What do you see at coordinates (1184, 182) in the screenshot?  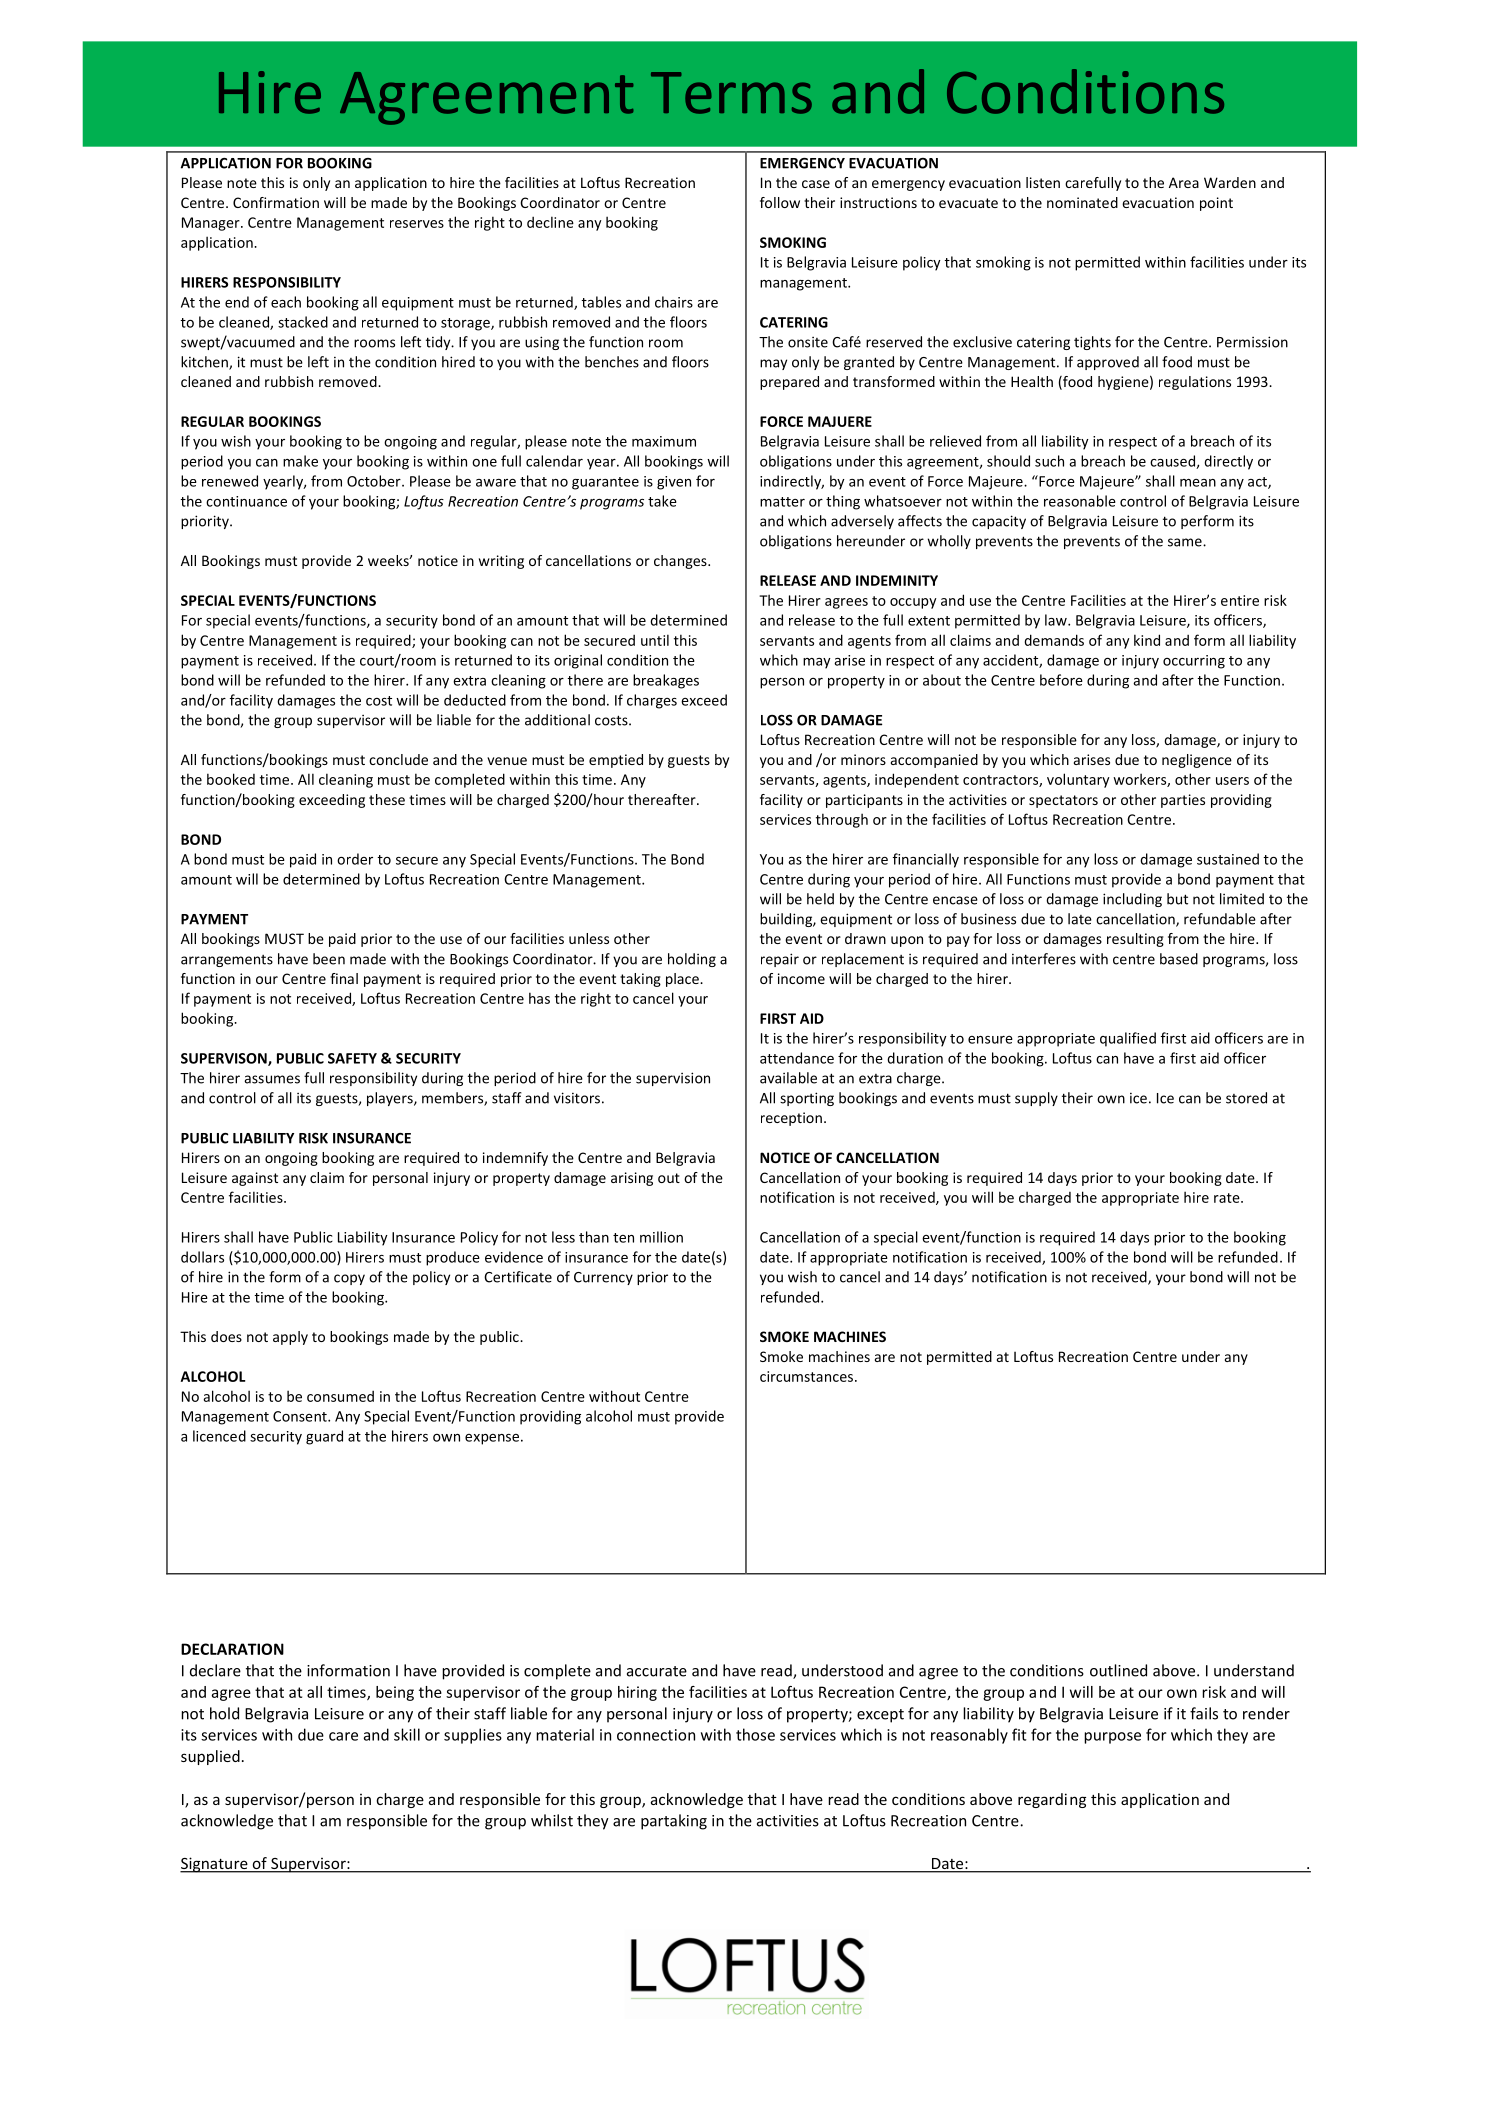 I see `Area` at bounding box center [1184, 182].
